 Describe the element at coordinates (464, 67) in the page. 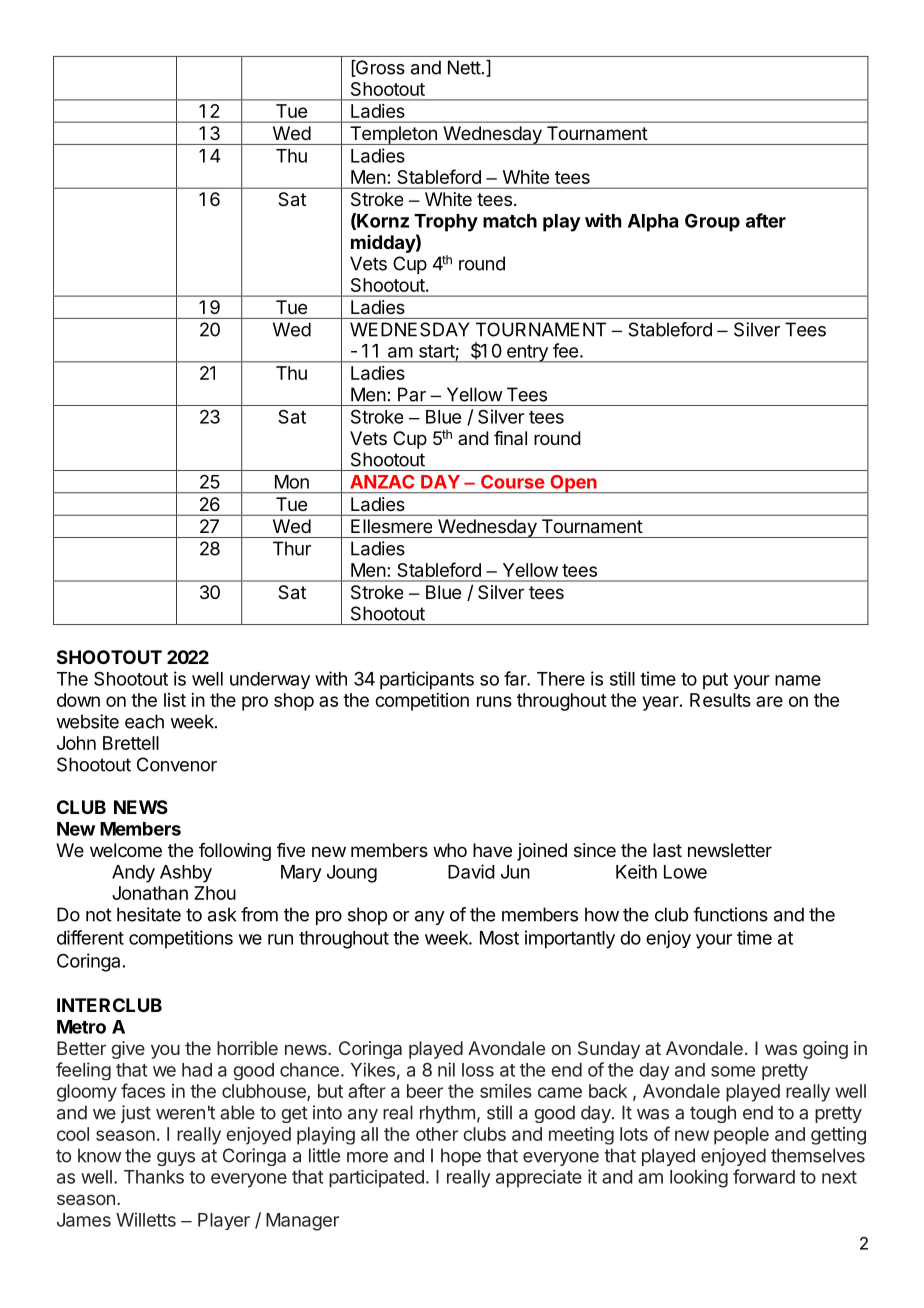

I see `Nett` at that location.
